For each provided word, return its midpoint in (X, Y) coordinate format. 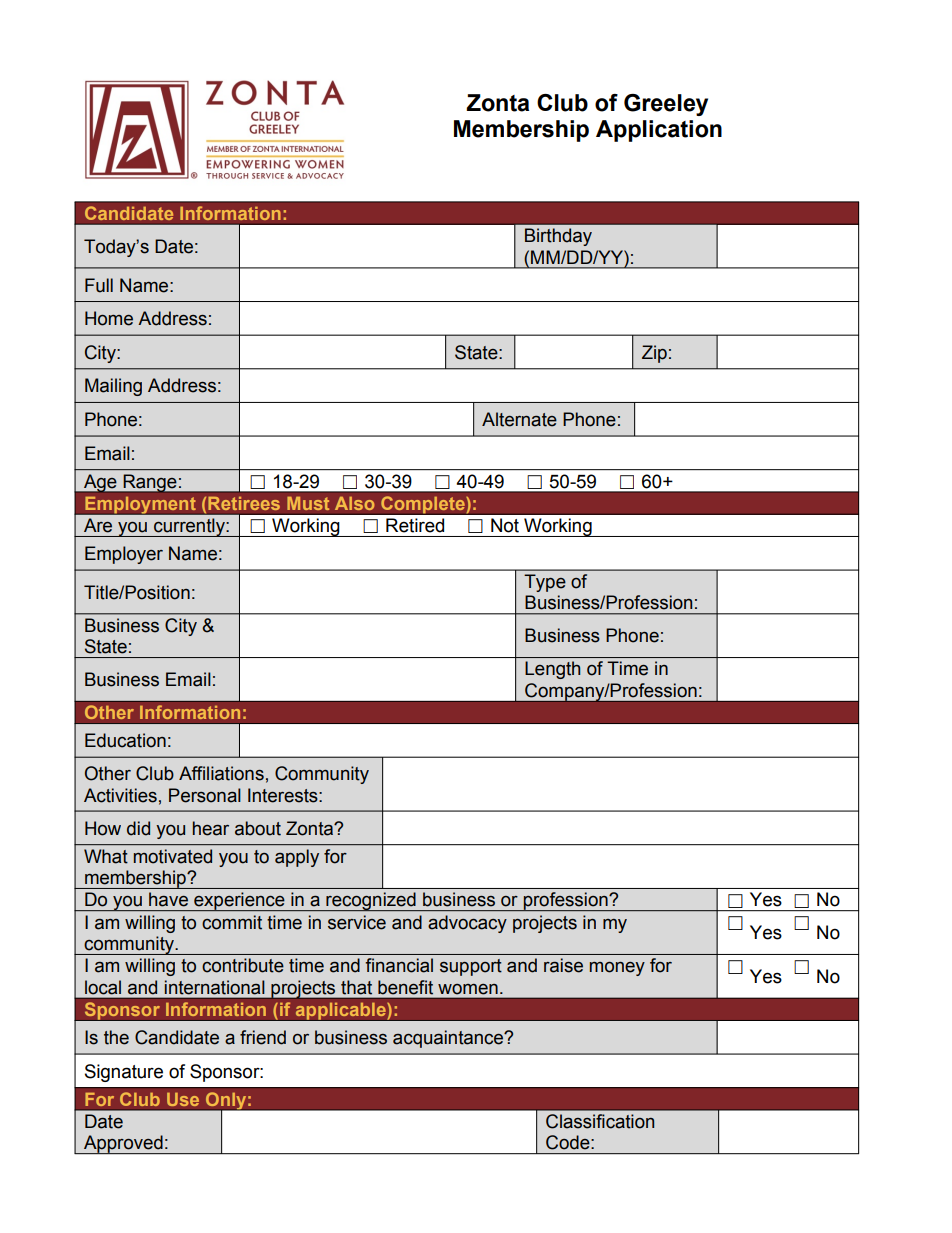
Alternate (519, 419)
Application (659, 131)
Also (355, 503)
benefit (405, 987)
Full (99, 285)
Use (183, 1099)
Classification (600, 1121)
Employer (124, 555)
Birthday (558, 237)
